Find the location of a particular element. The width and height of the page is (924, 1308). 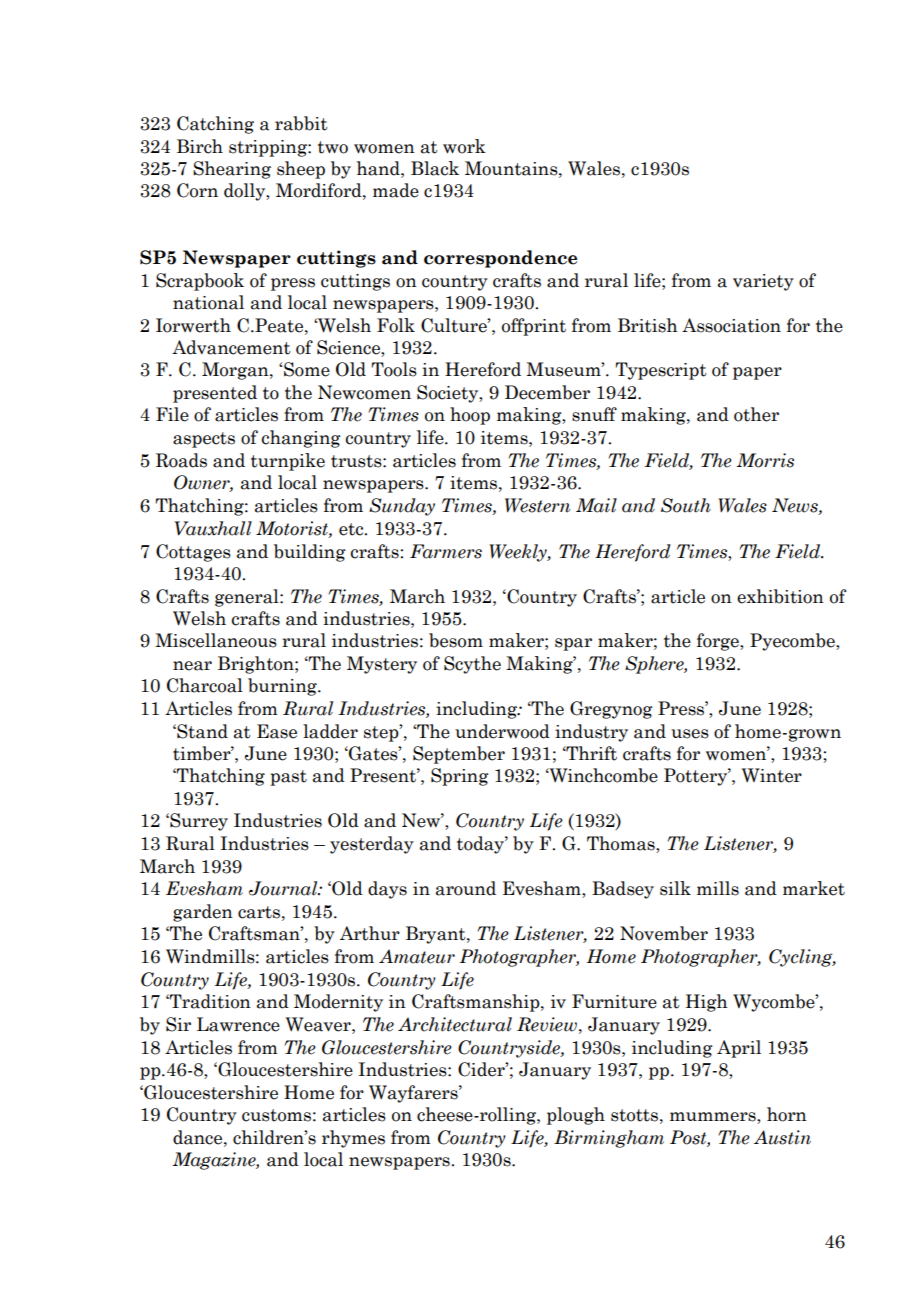

Miscellaneous is located at coordinates (216, 640).
